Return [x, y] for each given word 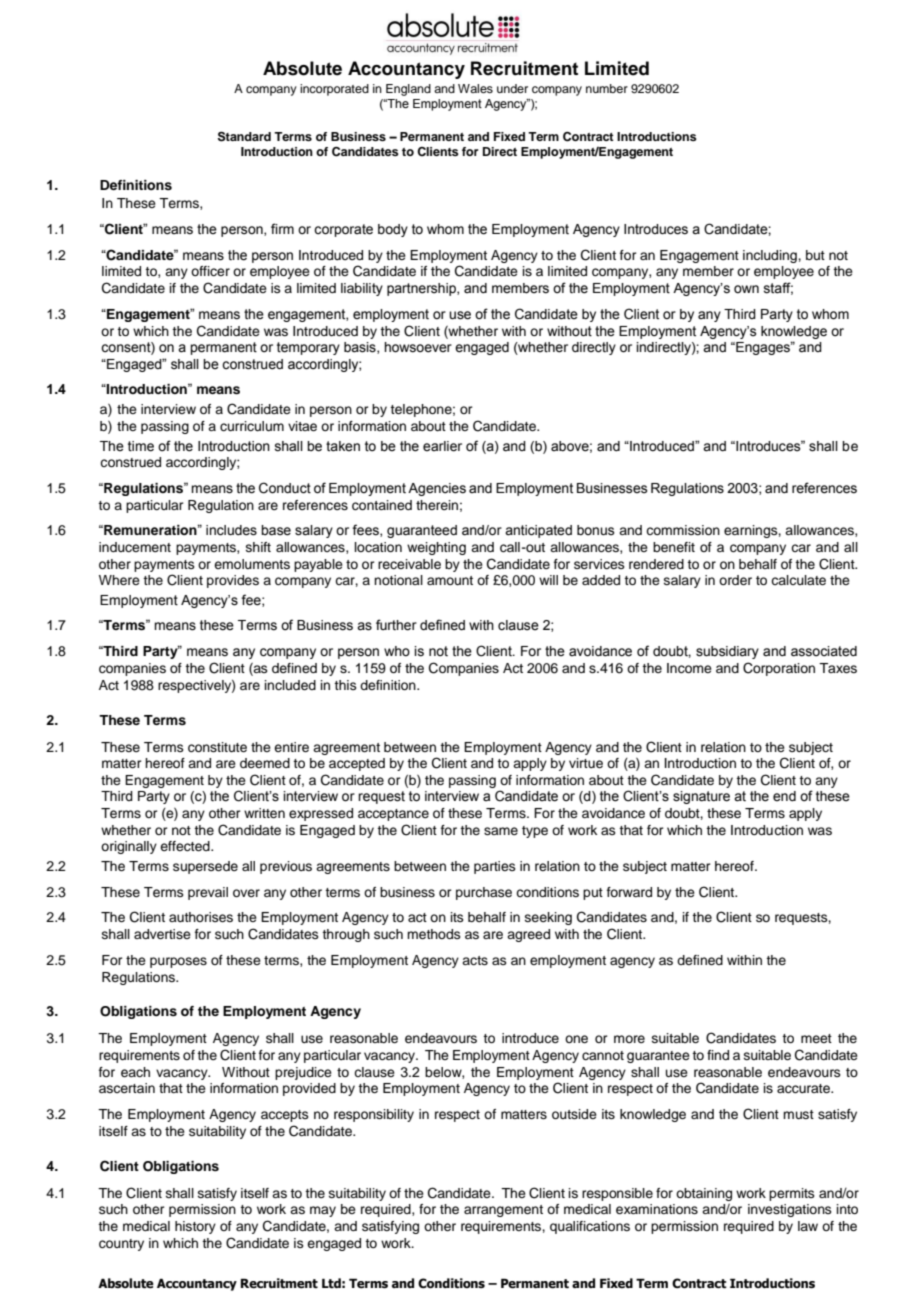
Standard [244, 136]
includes [231, 530]
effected [186, 846]
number [607, 88]
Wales [475, 88]
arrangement [503, 1211]
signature [701, 797]
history [195, 1227]
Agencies [437, 489]
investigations [790, 1210]
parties [495, 867]
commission [683, 530]
